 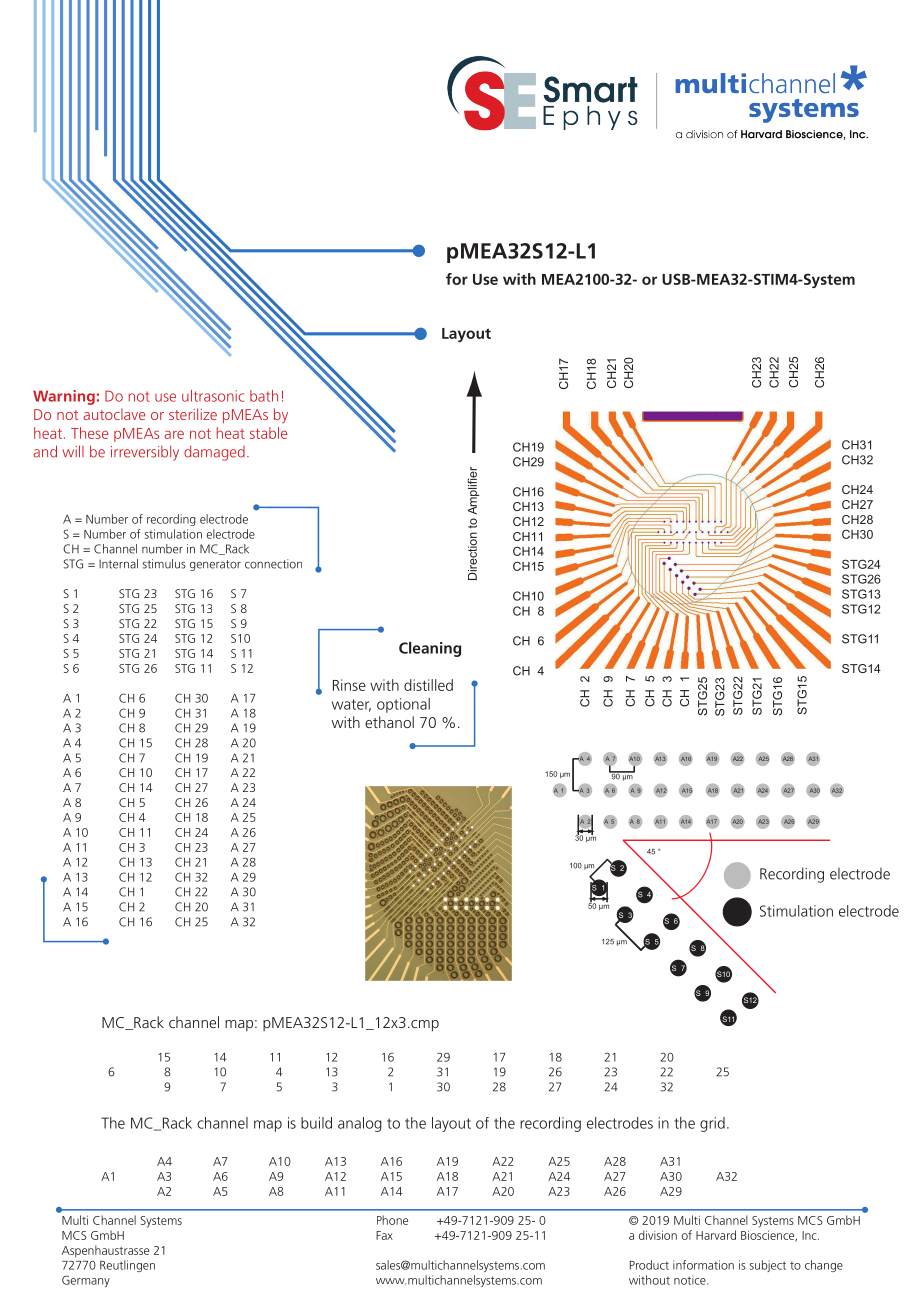 What do you see at coordinates (114, 414) in the screenshot?
I see `autoclave` at bounding box center [114, 414].
